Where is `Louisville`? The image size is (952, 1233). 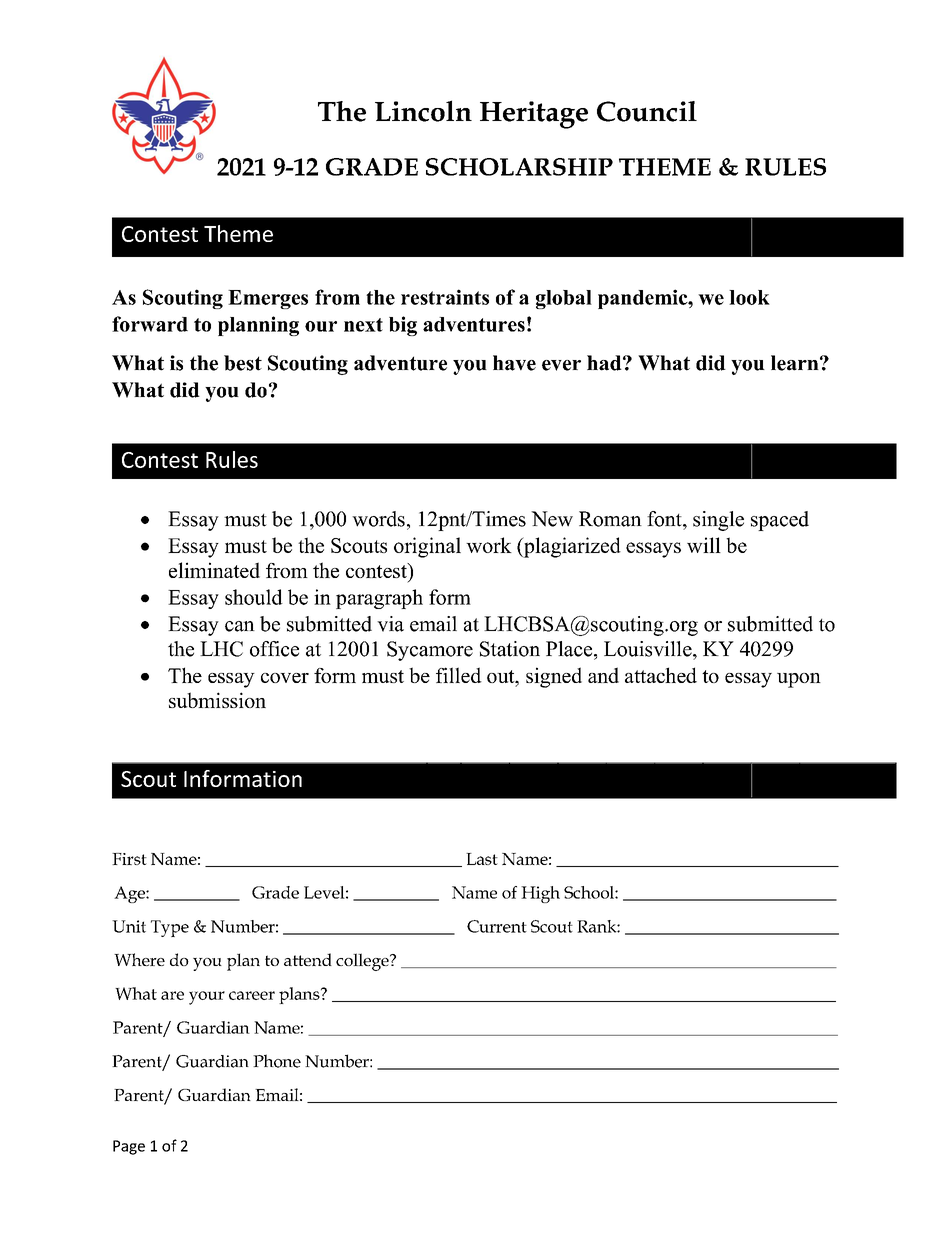 Louisville is located at coordinates (649, 649).
